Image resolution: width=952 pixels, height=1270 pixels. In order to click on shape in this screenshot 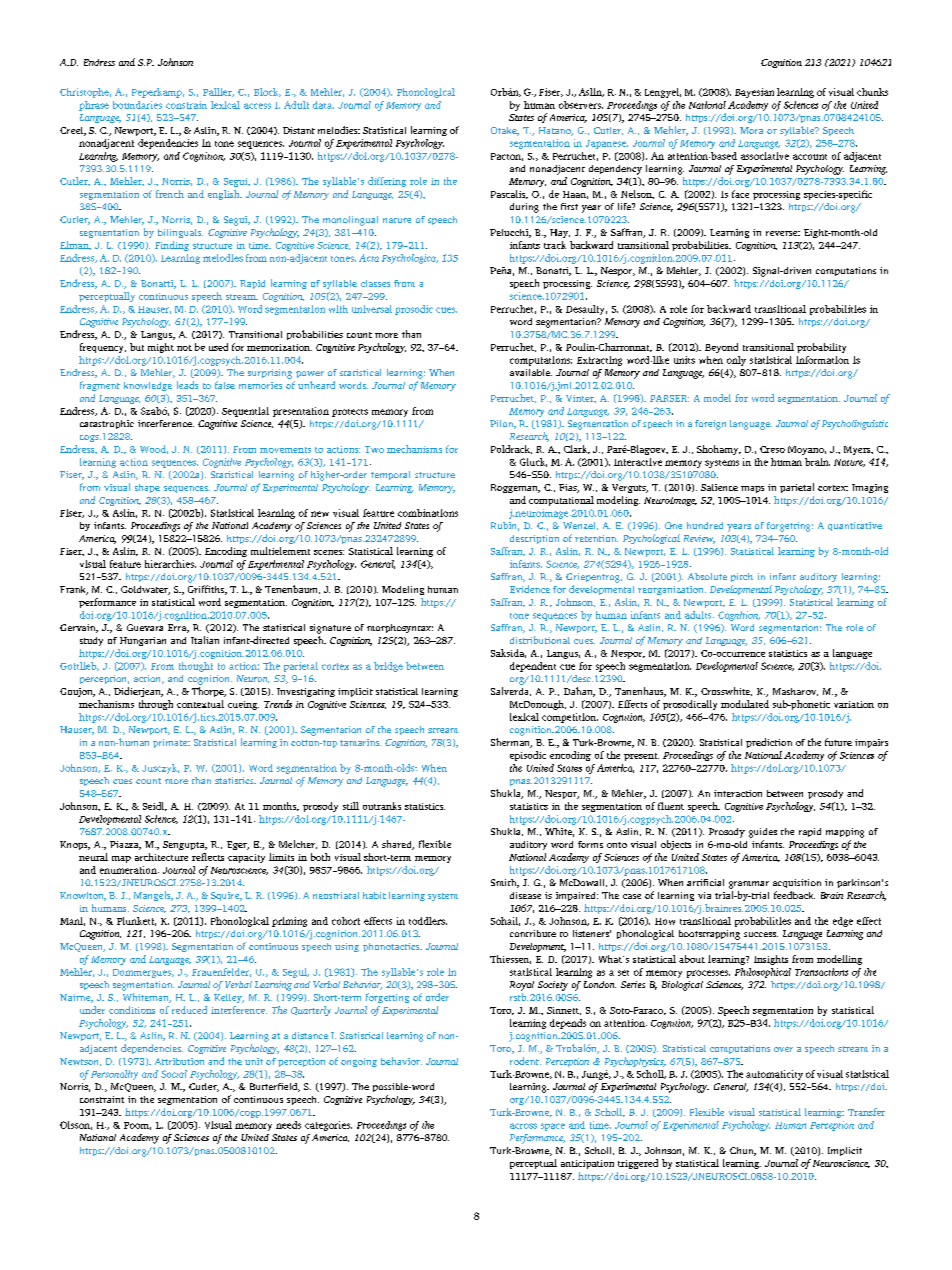, I will do `click(147, 488)`.
